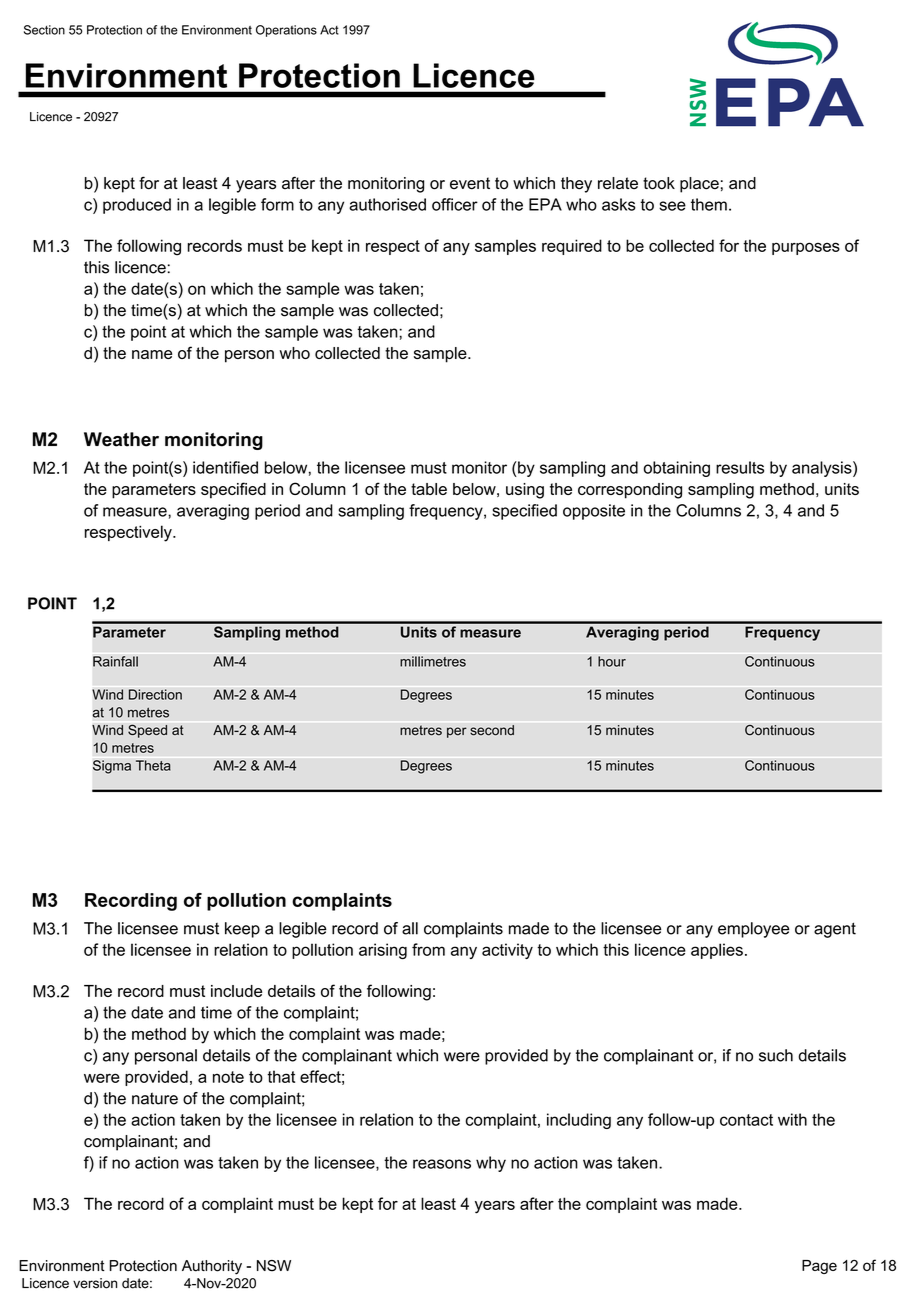  What do you see at coordinates (428, 949) in the screenshot?
I see `from` at bounding box center [428, 949].
